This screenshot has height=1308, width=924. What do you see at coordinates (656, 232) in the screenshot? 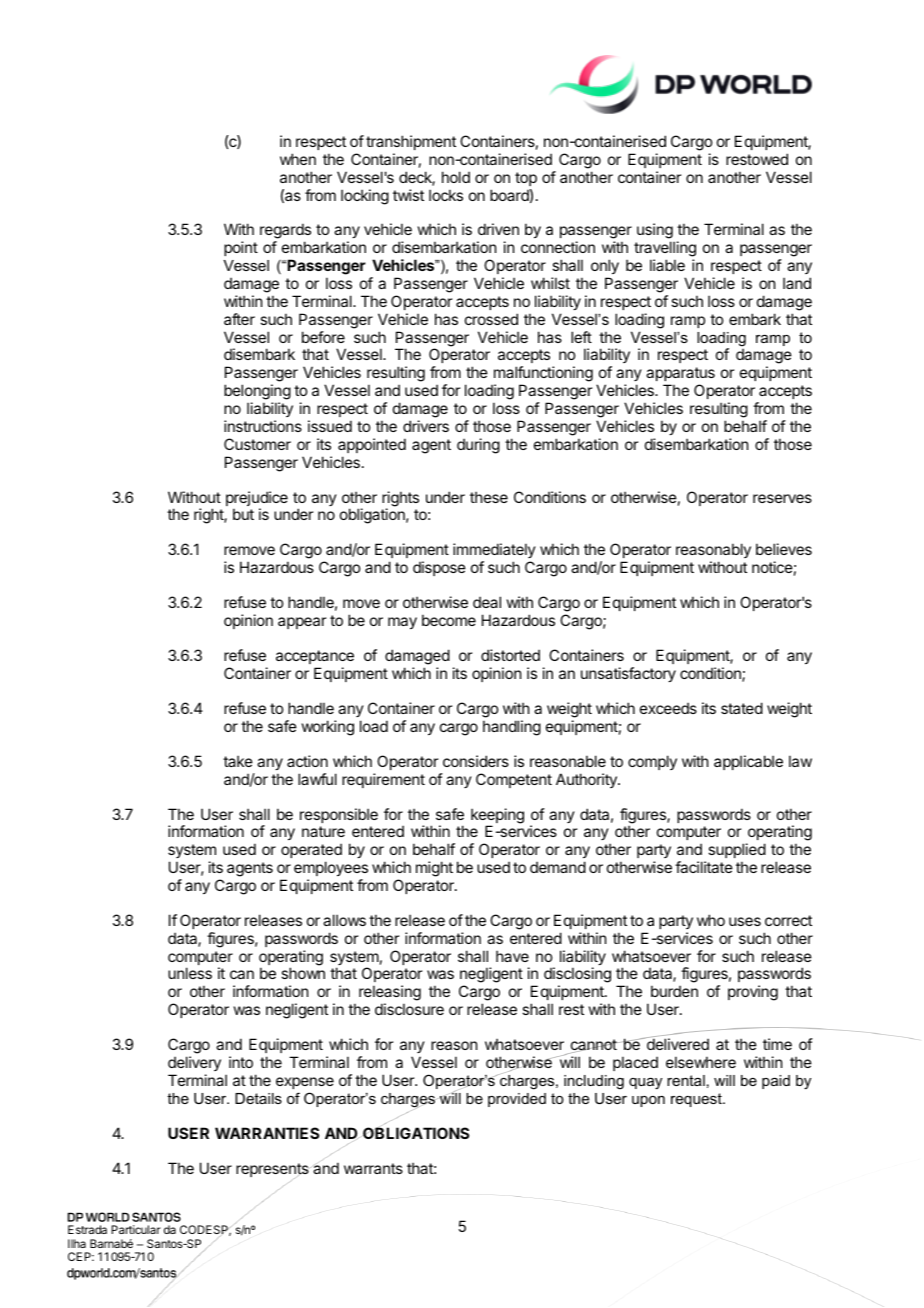
I see `using` at bounding box center [656, 232].
